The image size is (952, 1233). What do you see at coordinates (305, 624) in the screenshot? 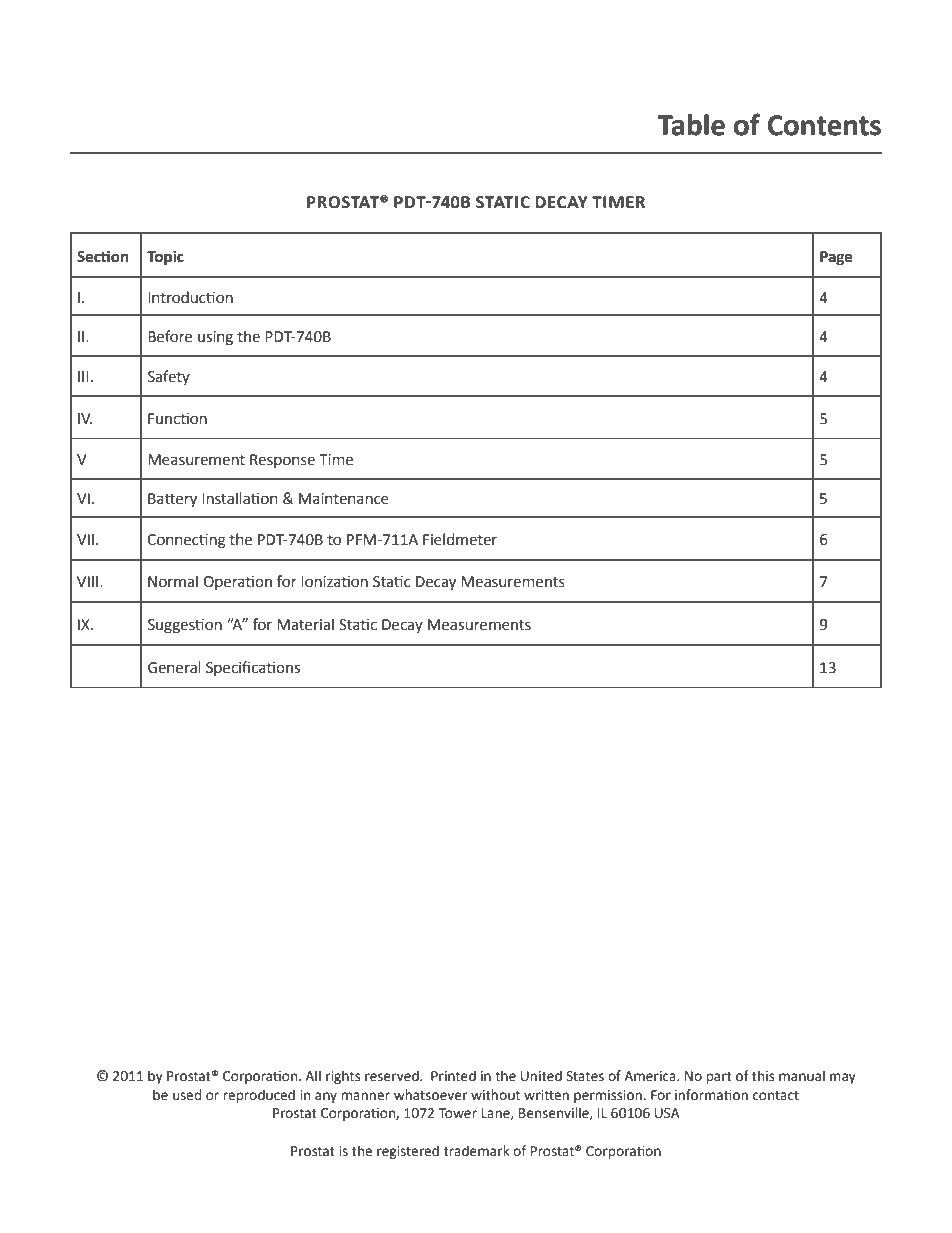
I see `Material` at bounding box center [305, 624].
